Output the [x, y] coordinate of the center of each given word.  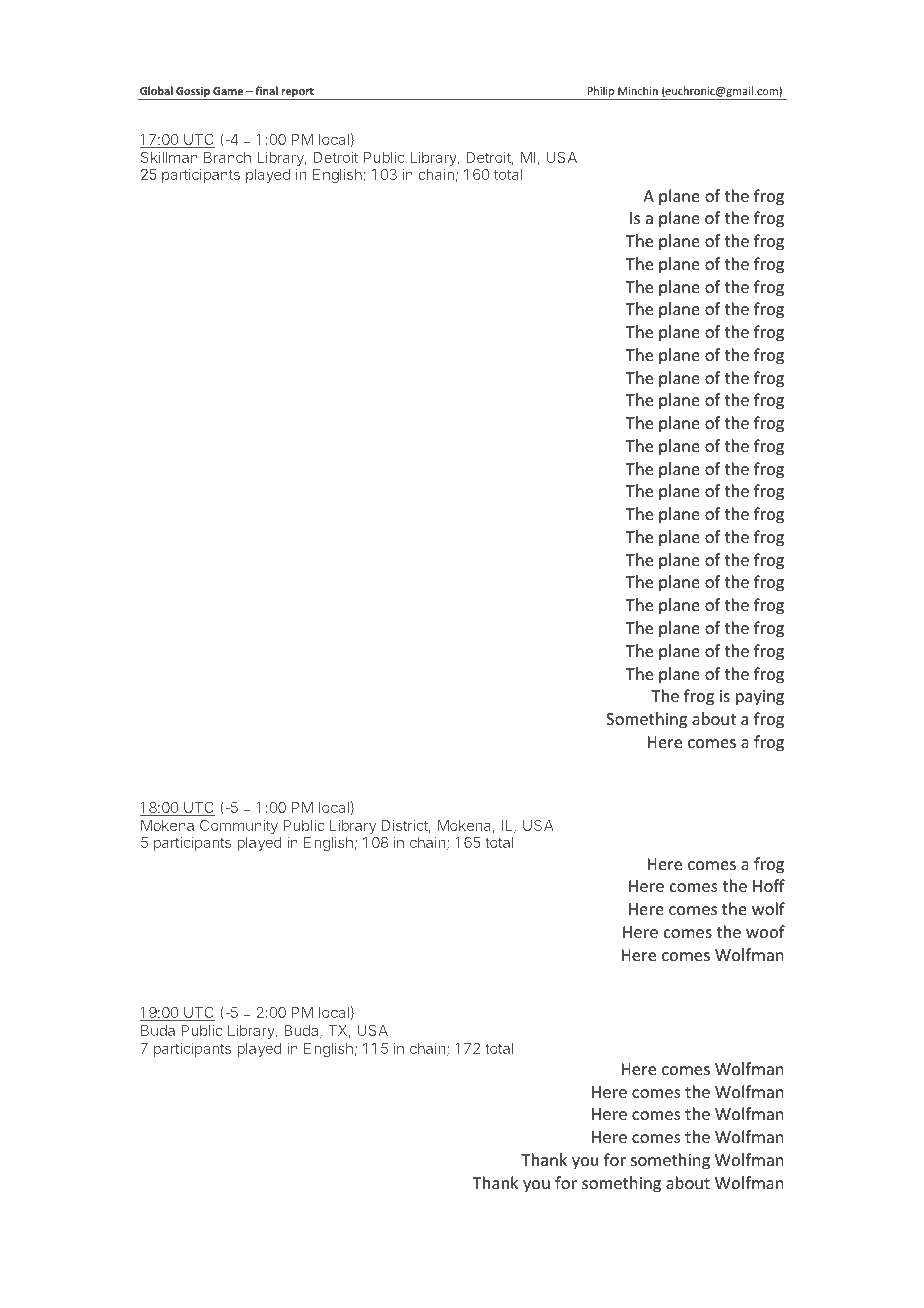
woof [765, 931]
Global [156, 90]
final [266, 90]
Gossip [193, 93]
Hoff [769, 885]
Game [228, 91]
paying [760, 698]
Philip [601, 93]
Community [239, 826]
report [297, 93]
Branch [227, 157]
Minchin [638, 90]
